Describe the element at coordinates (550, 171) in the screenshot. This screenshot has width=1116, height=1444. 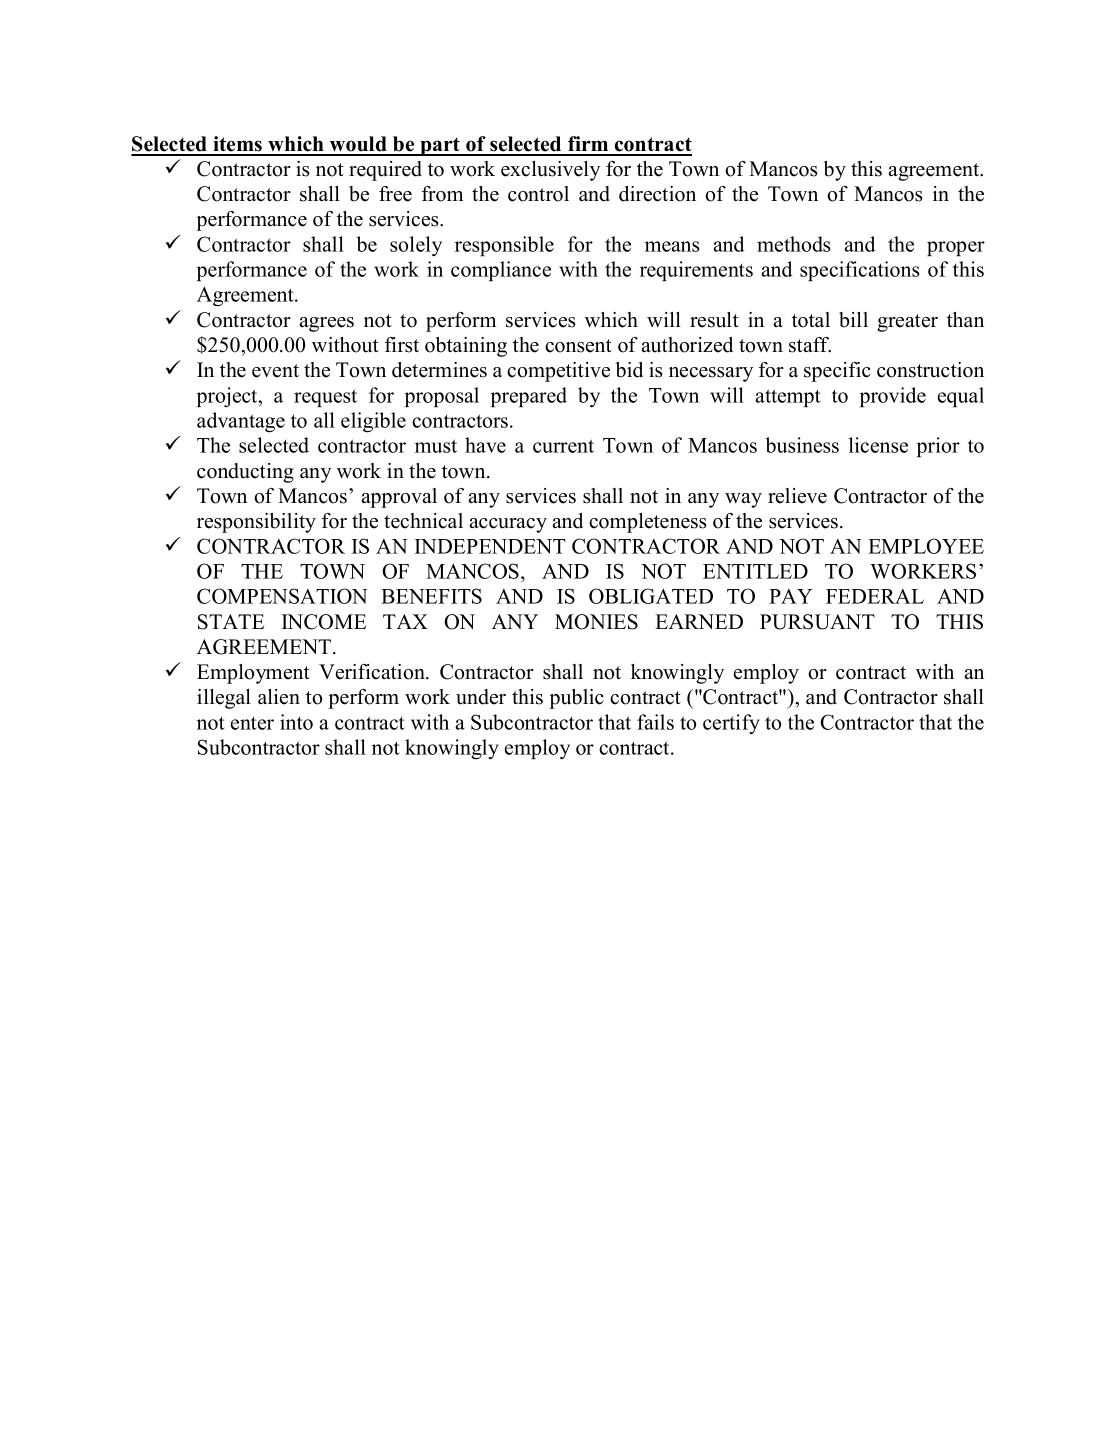
I see `exclusively` at that location.
